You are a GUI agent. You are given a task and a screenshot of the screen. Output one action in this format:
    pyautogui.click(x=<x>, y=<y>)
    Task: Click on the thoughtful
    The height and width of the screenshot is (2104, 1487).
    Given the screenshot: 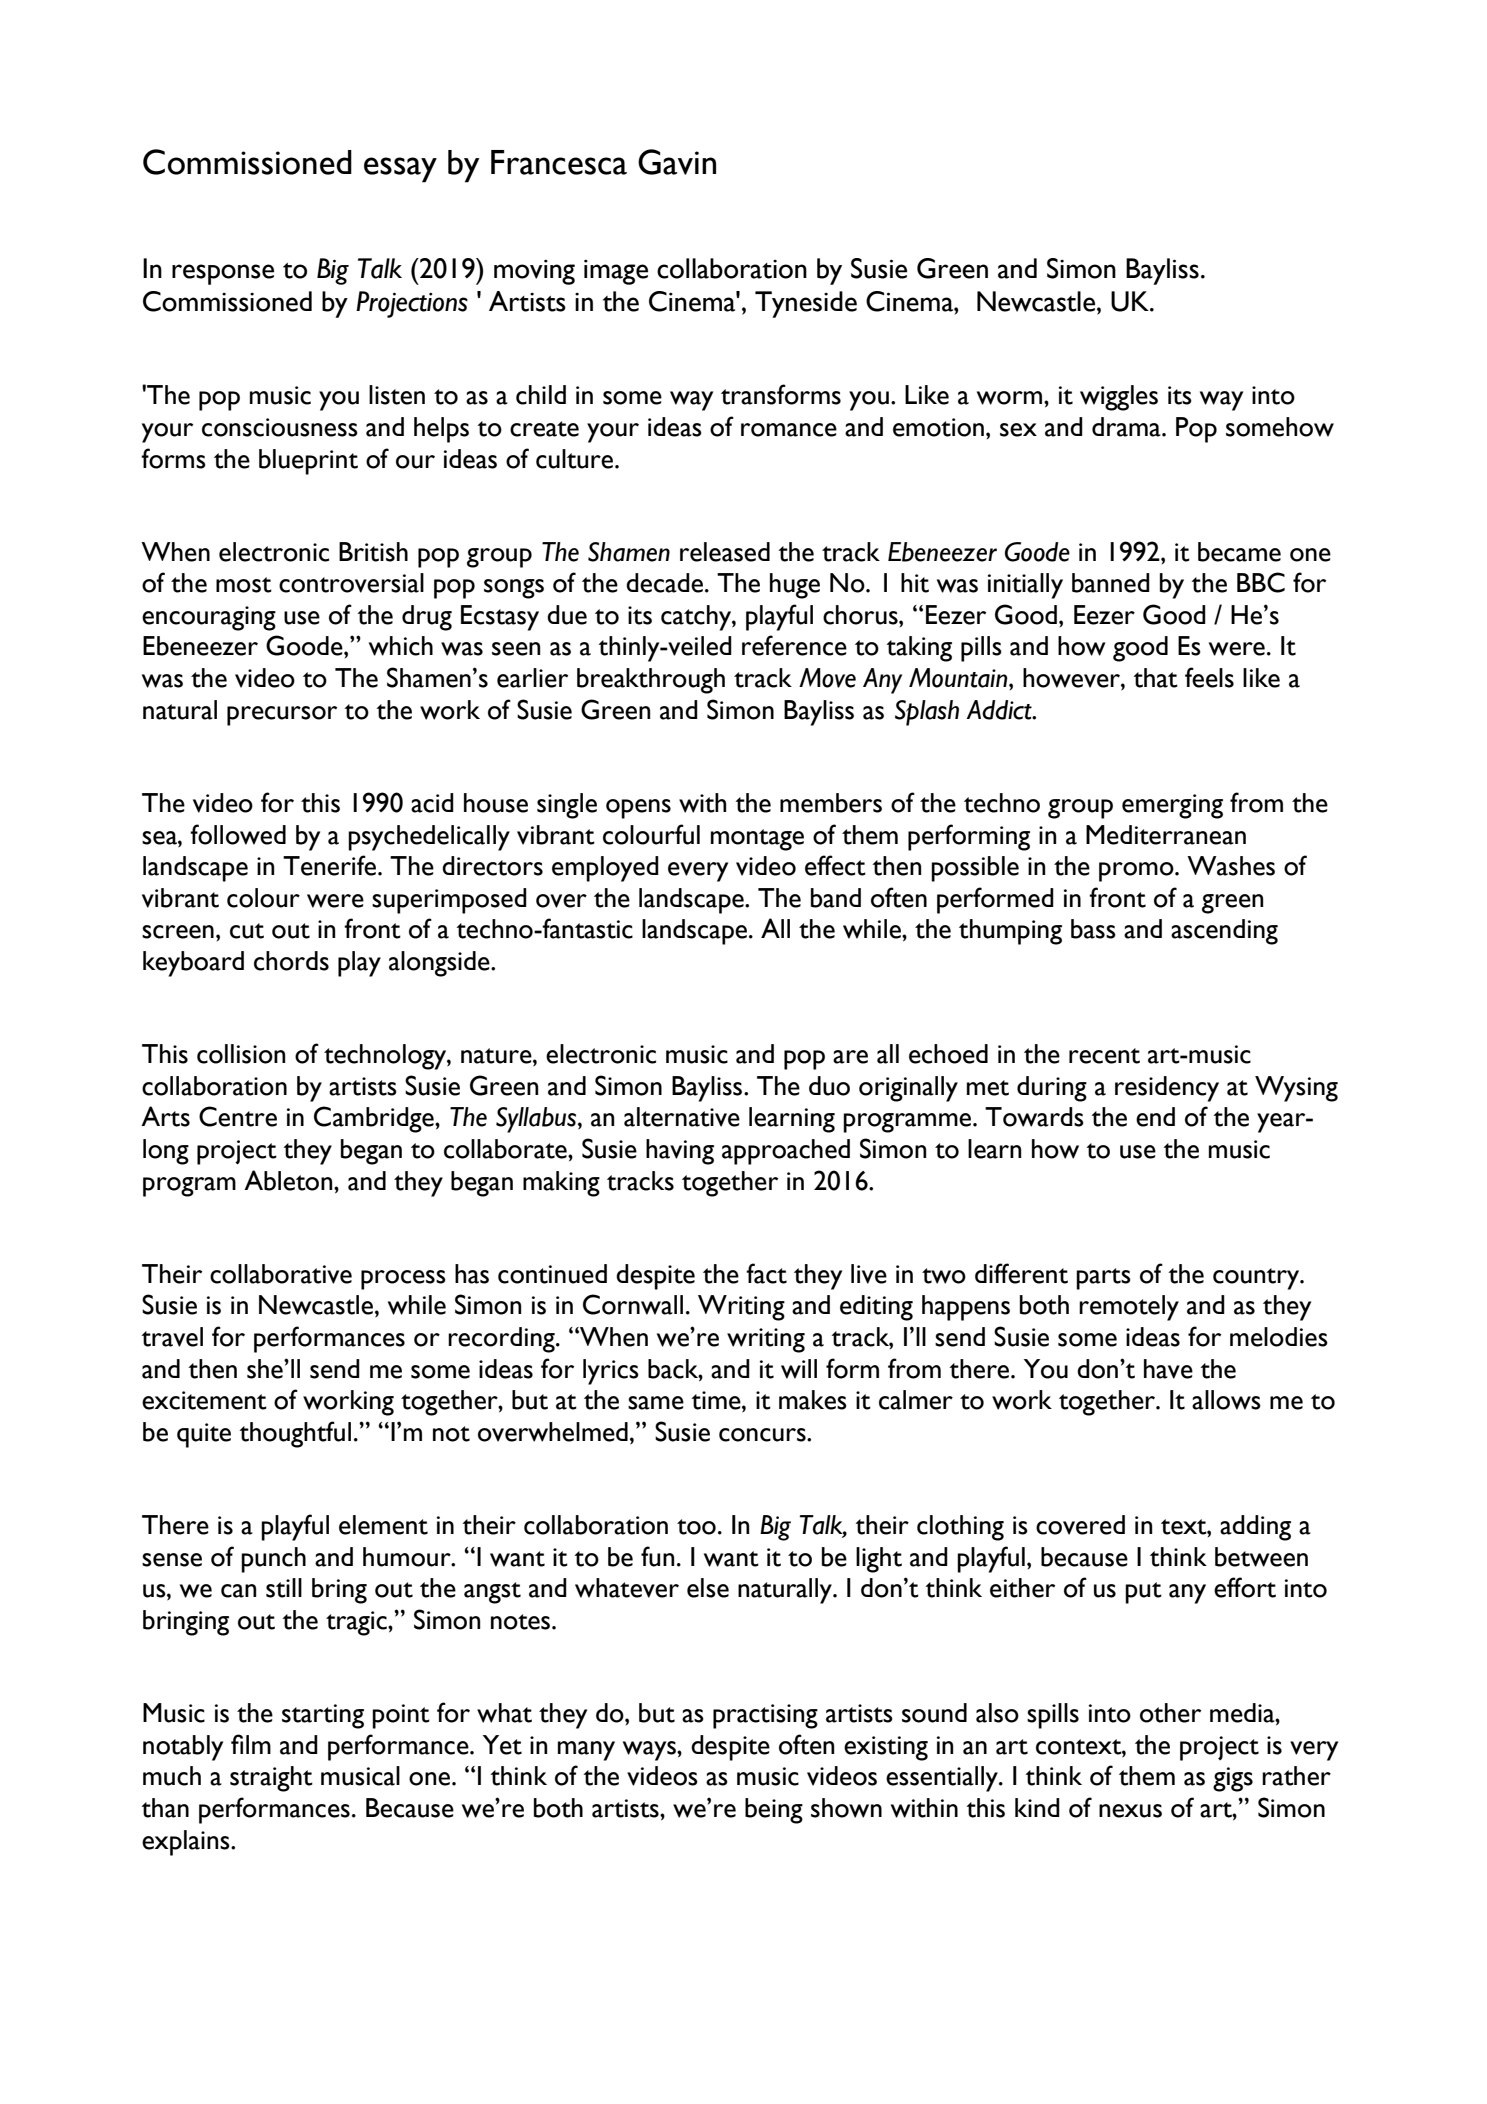 What is the action you would take?
    pyautogui.click(x=295, y=1434)
